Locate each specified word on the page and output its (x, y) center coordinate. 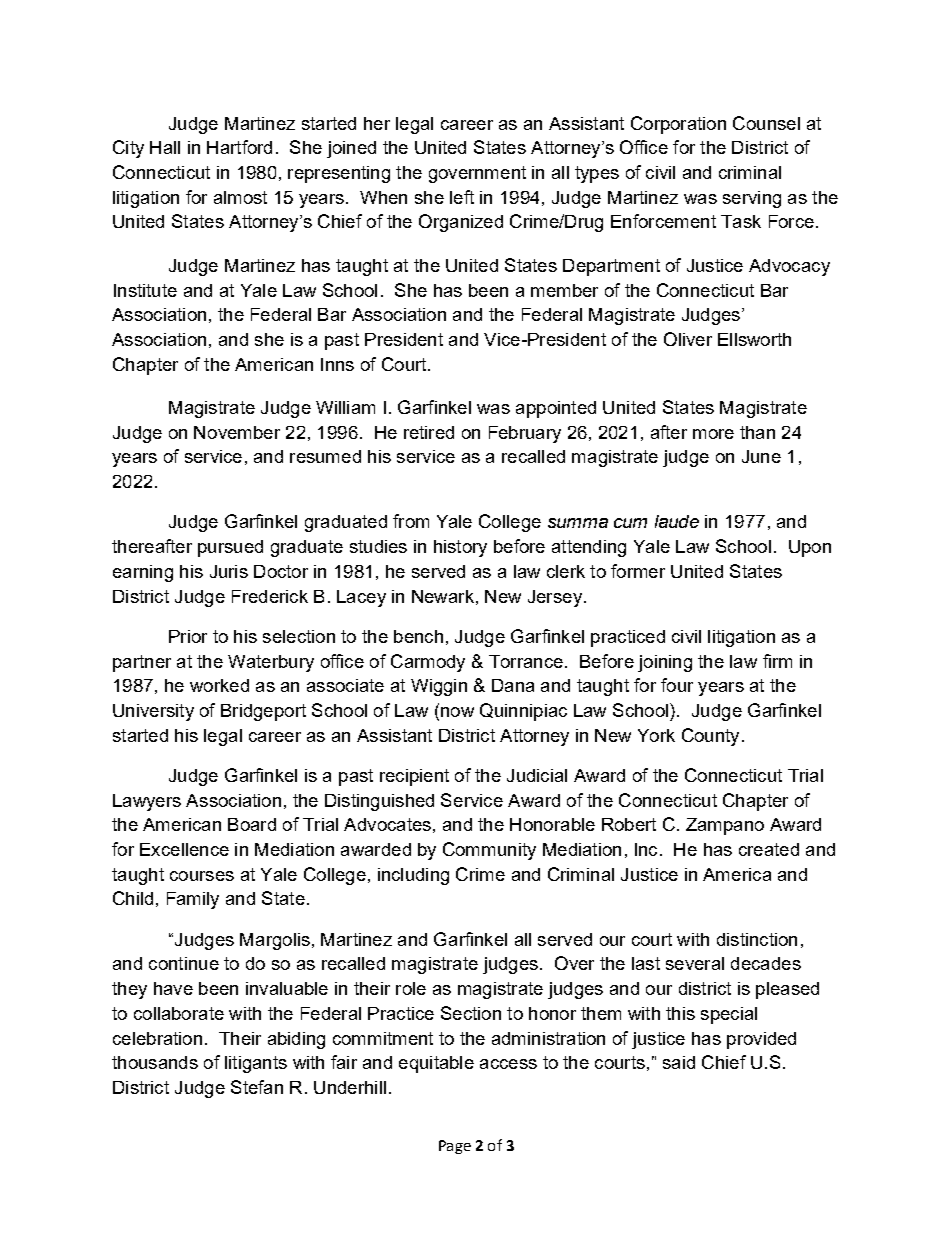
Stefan (257, 1087)
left (462, 197)
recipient (414, 777)
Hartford (239, 147)
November (237, 432)
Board (252, 824)
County (710, 737)
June (761, 456)
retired (429, 432)
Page (455, 1147)
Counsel (766, 123)
